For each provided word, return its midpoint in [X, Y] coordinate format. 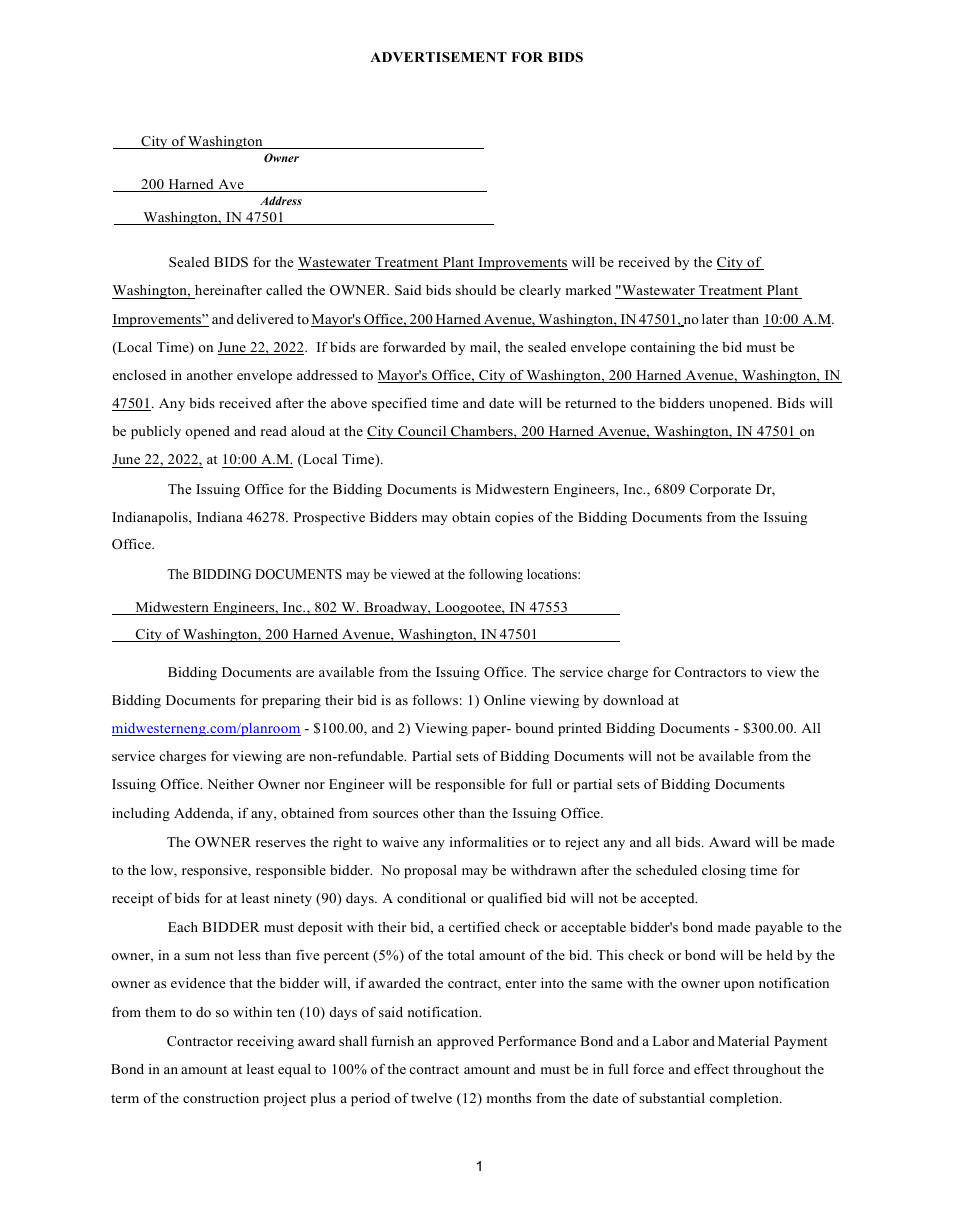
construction [221, 1098]
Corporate [720, 490]
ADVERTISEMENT [438, 57]
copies [514, 518]
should [476, 290]
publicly [156, 432]
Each [183, 927]
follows [435, 700]
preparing [291, 701]
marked [588, 290]
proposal [430, 871]
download [633, 700]
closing [724, 871]
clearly [540, 291]
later [715, 319]
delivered [265, 319]
